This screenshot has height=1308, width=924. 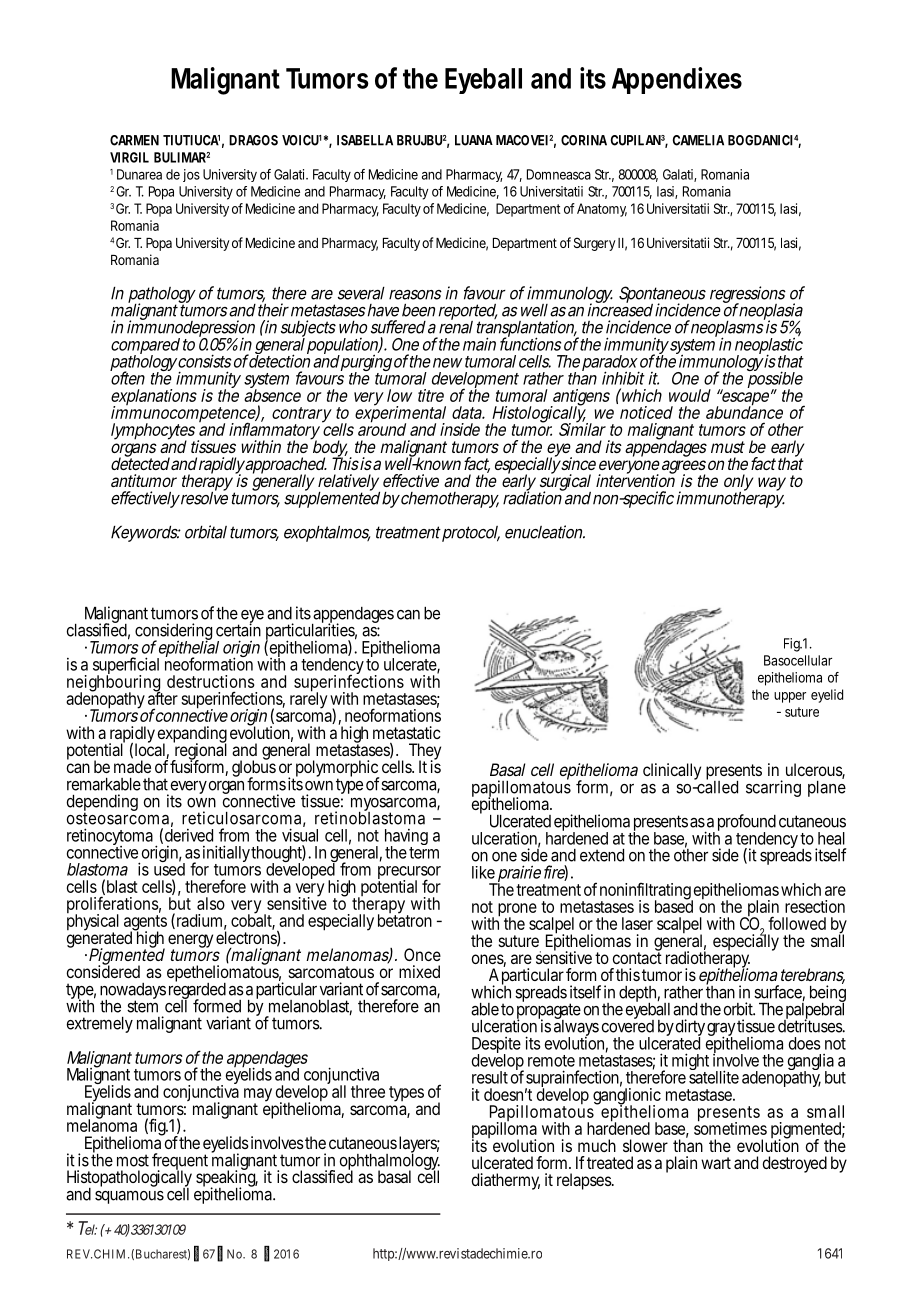 What do you see at coordinates (483, 872) in the screenshot?
I see `like` at bounding box center [483, 872].
